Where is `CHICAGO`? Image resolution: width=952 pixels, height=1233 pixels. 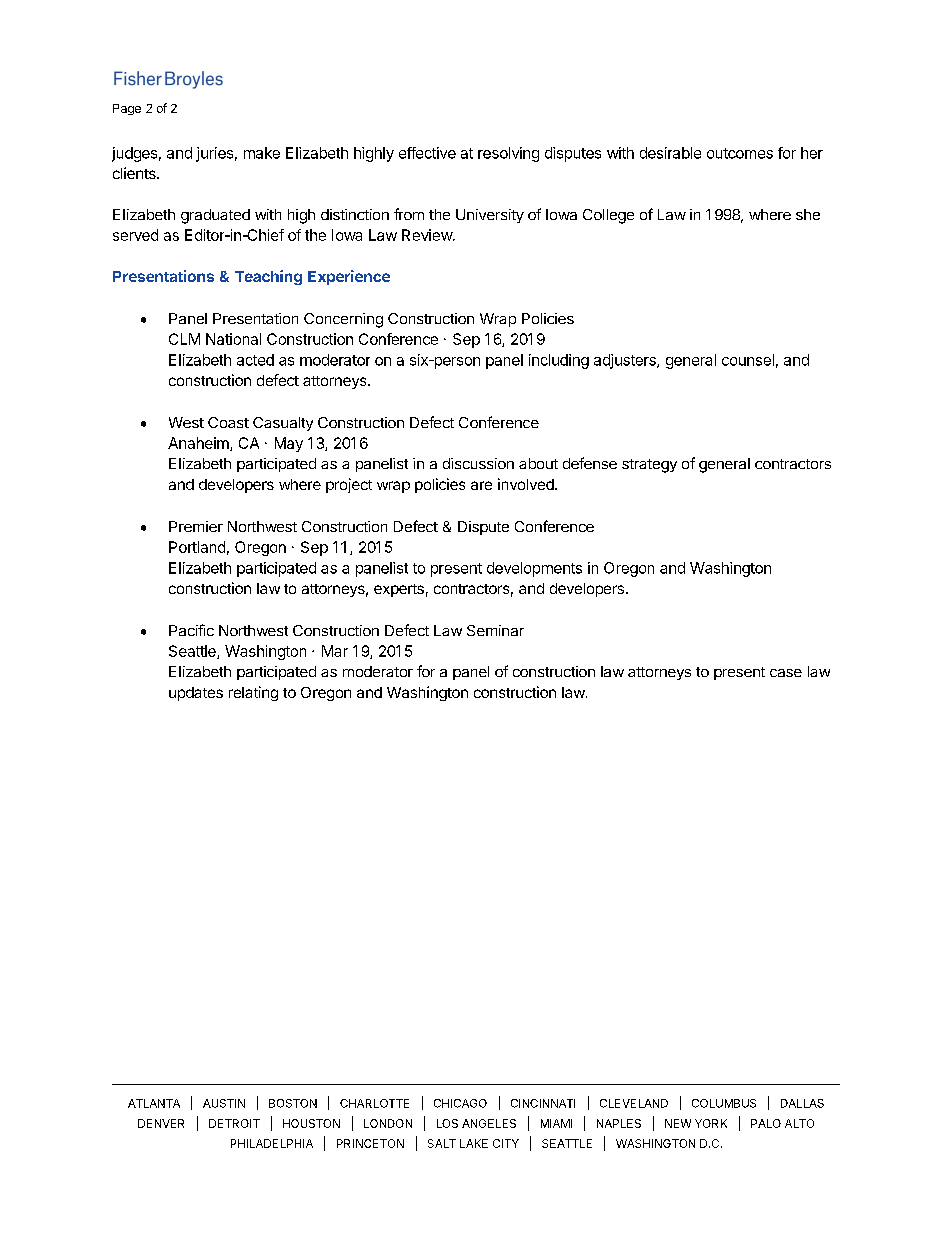 CHICAGO is located at coordinates (460, 1103).
